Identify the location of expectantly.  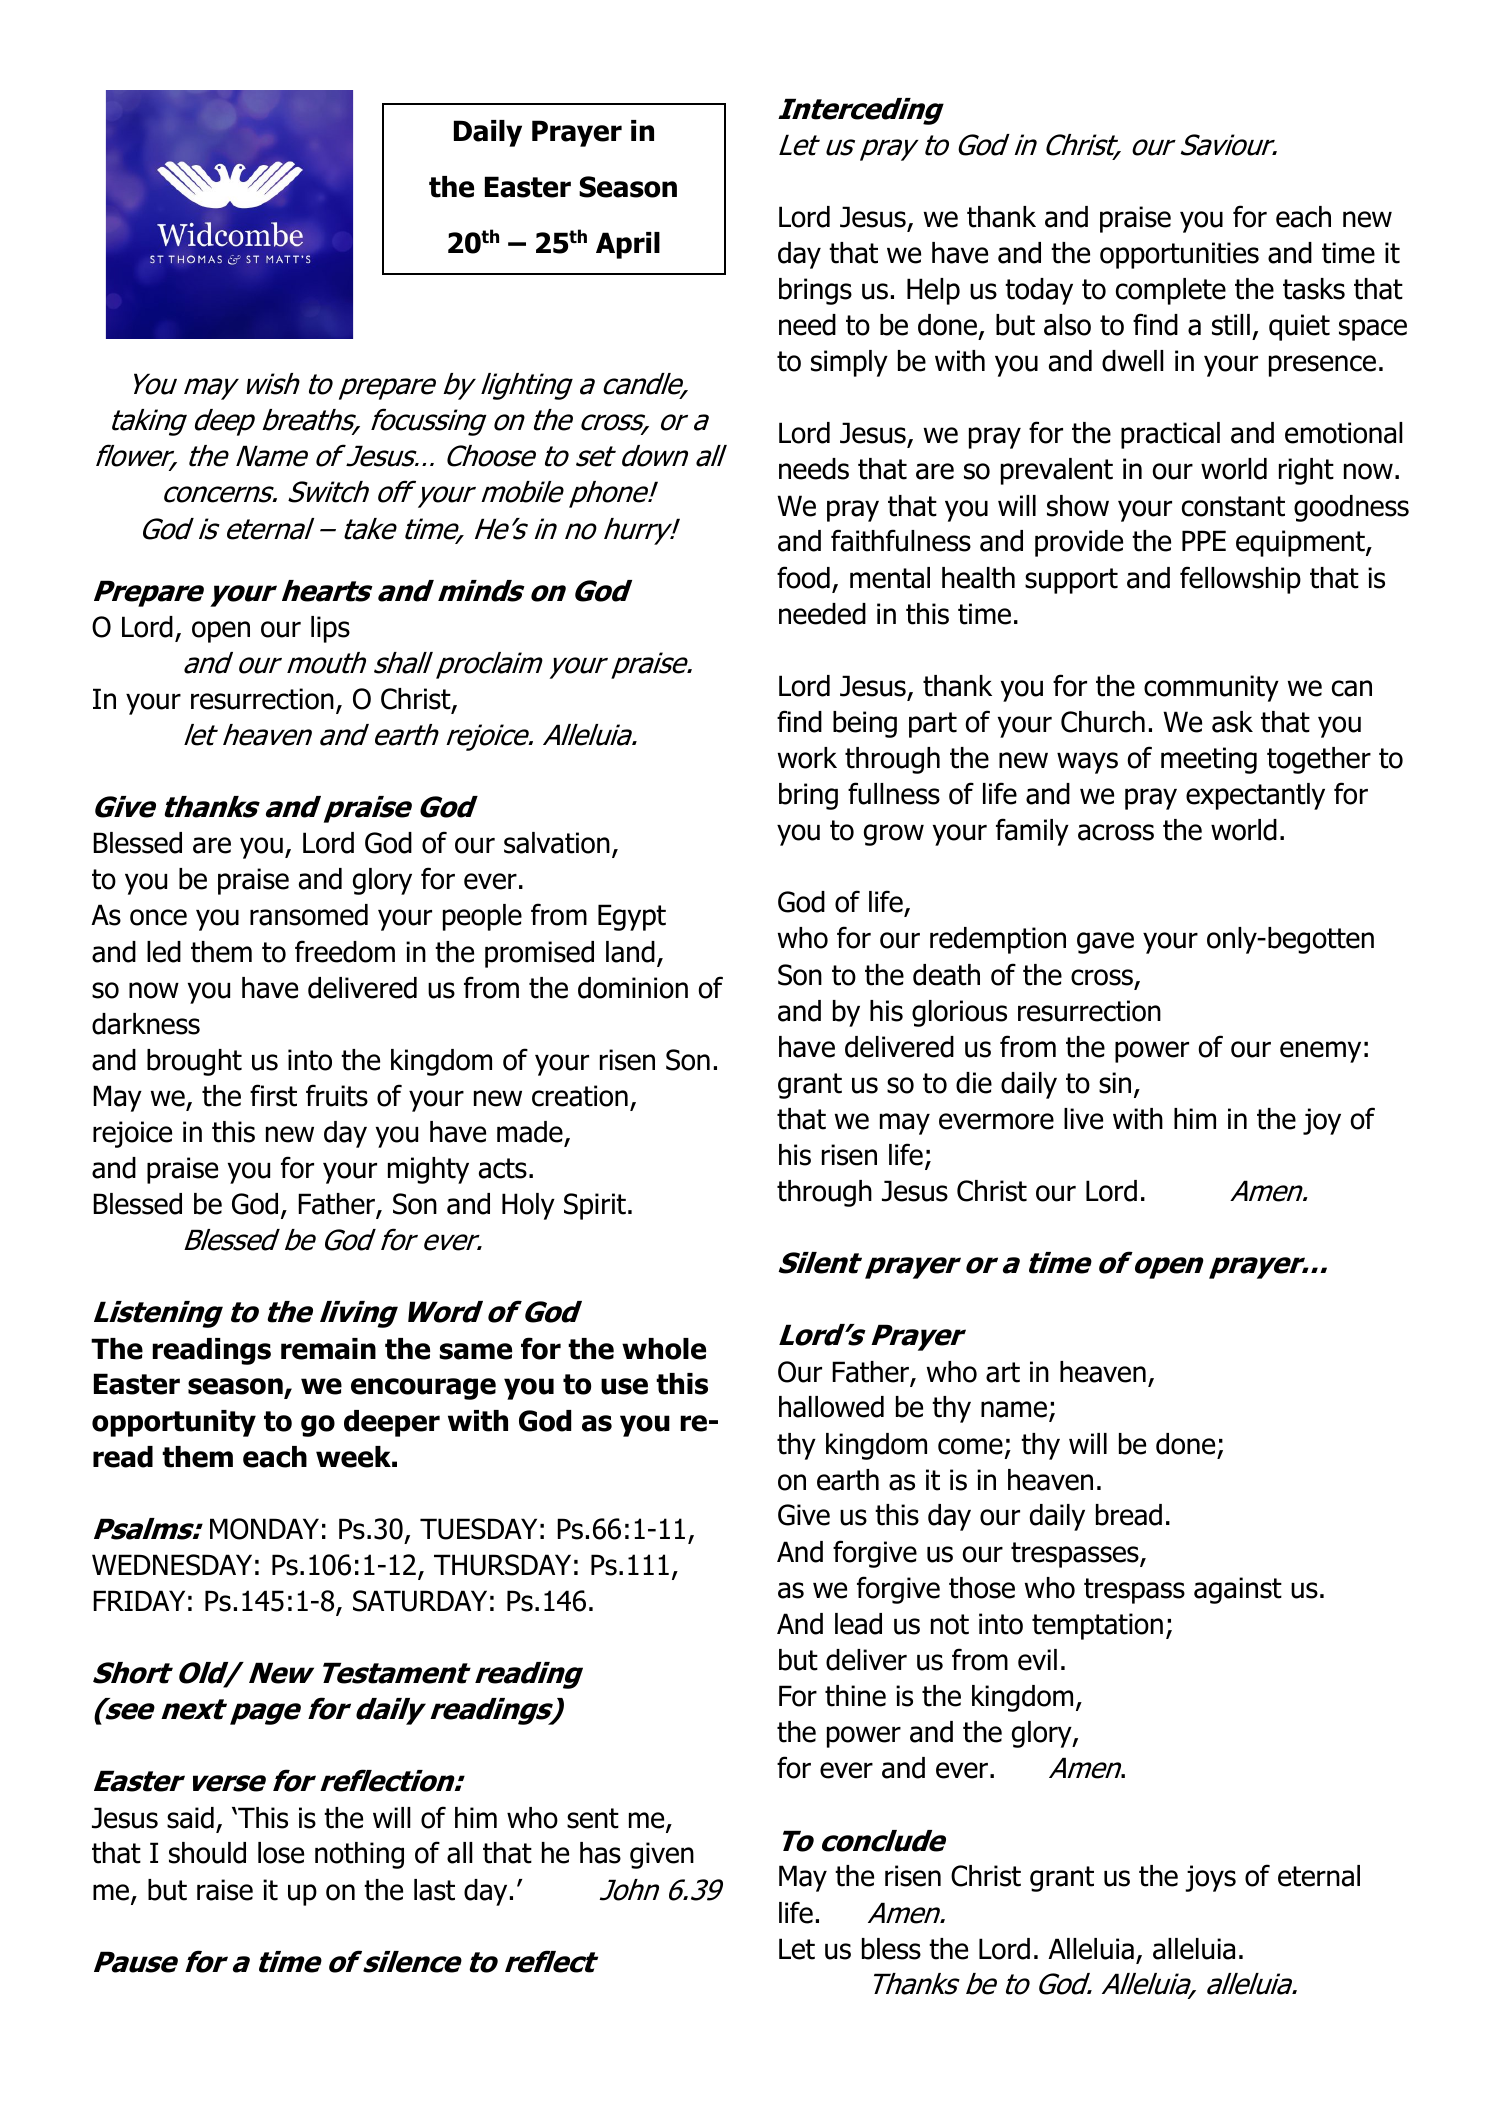
(1255, 796).
